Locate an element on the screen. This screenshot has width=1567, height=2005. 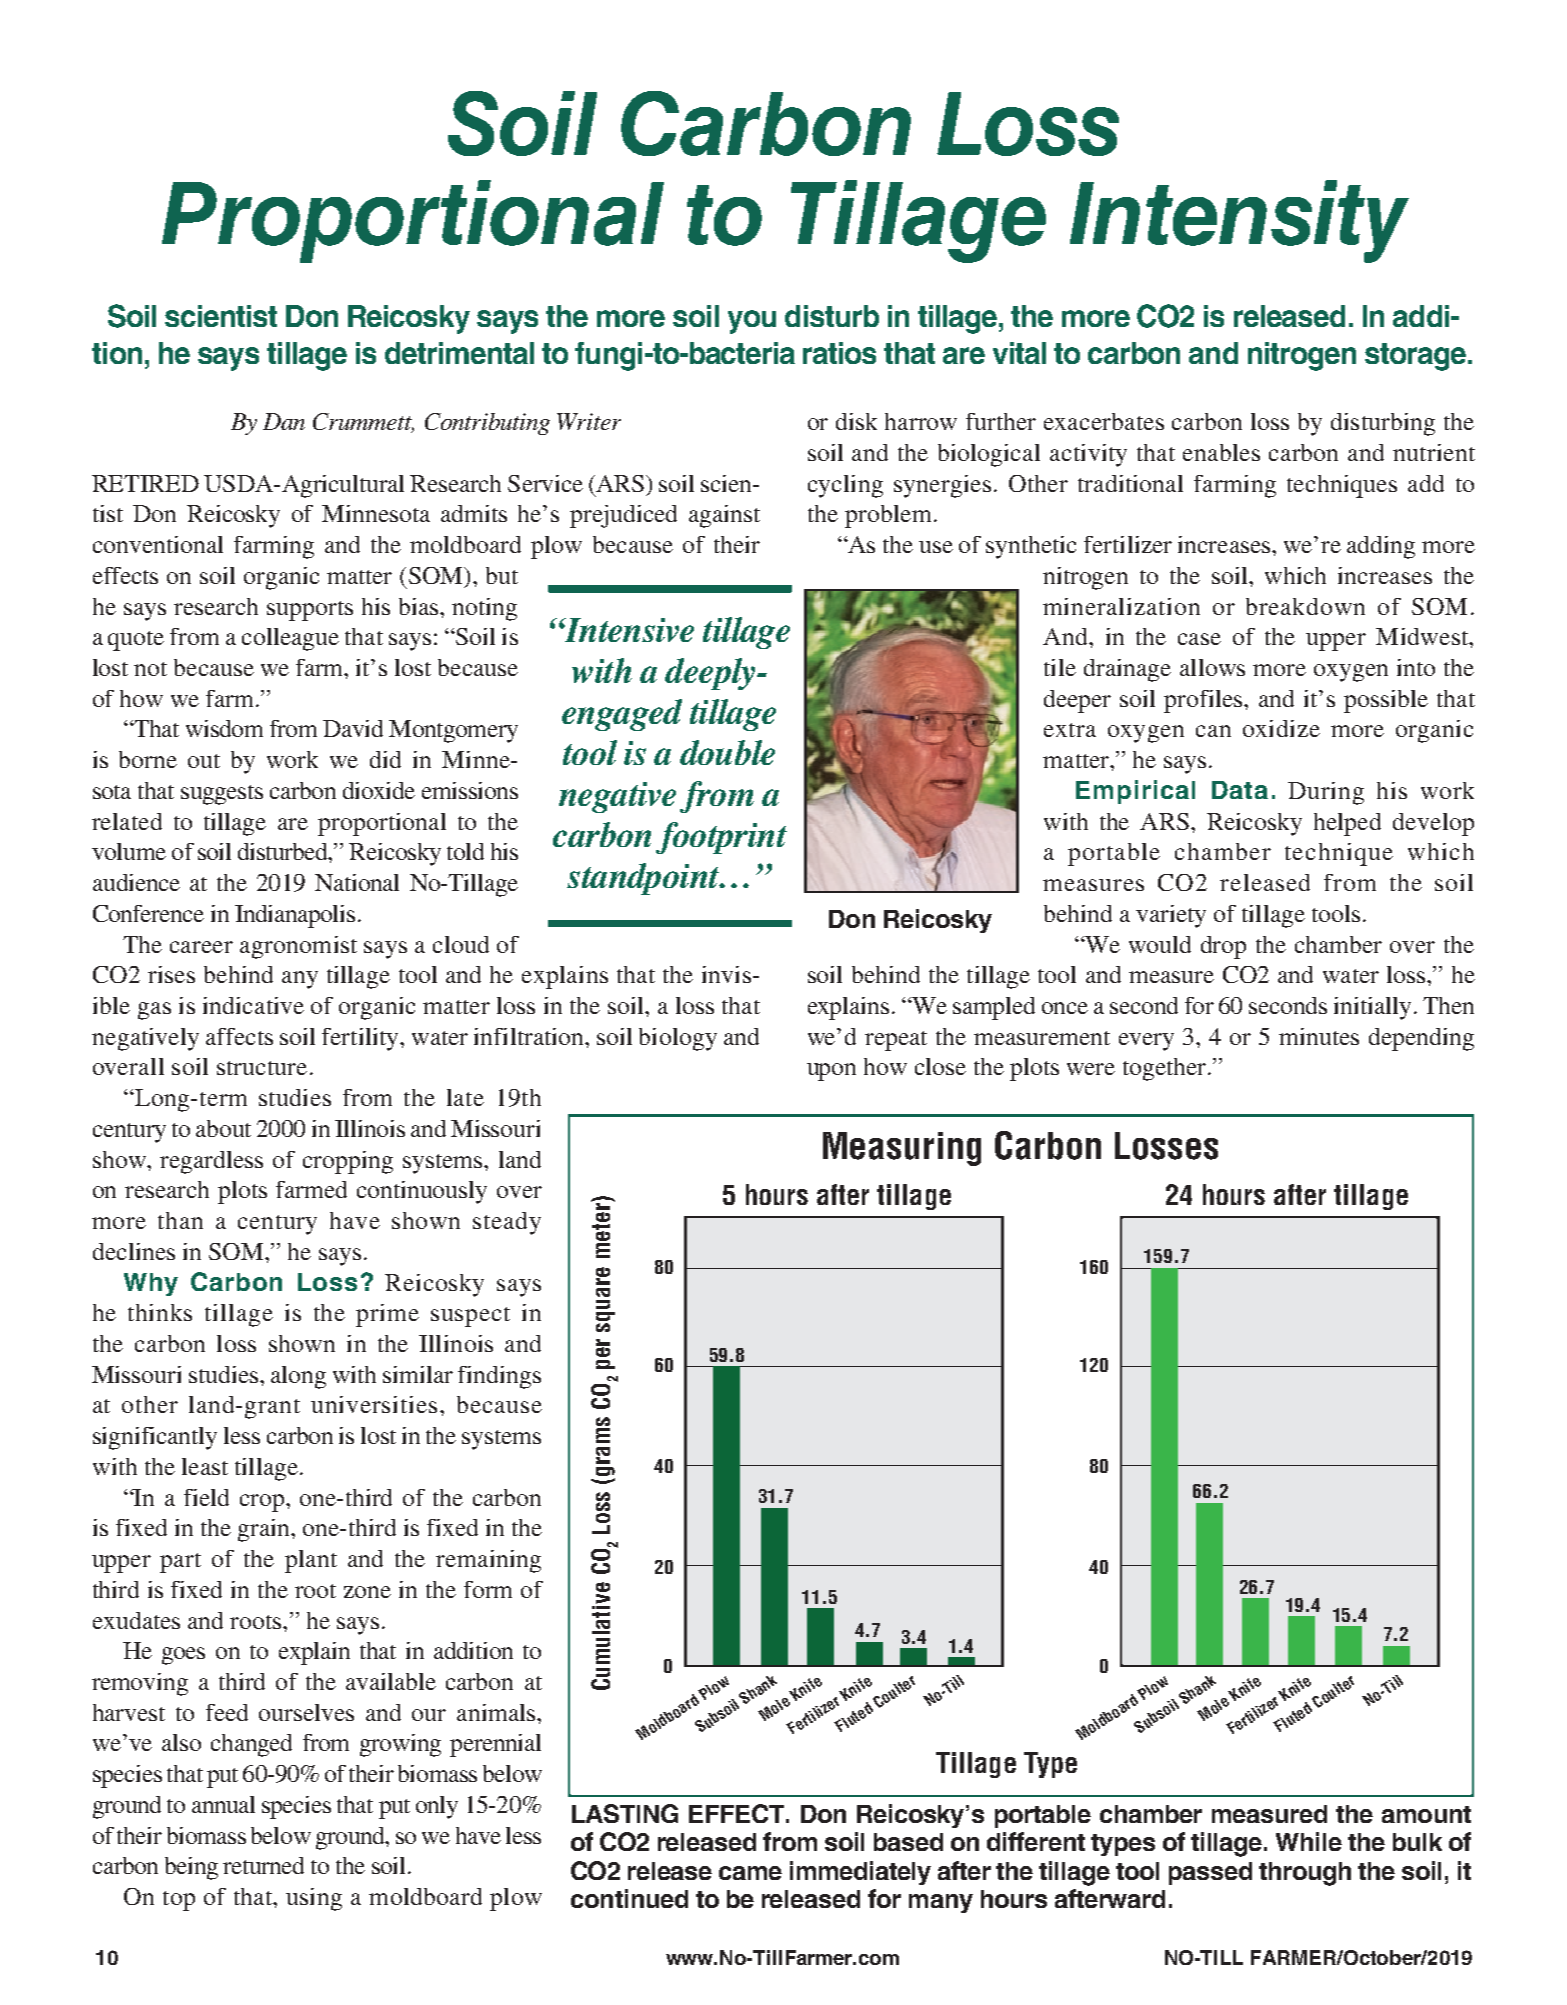
you is located at coordinates (752, 322).
